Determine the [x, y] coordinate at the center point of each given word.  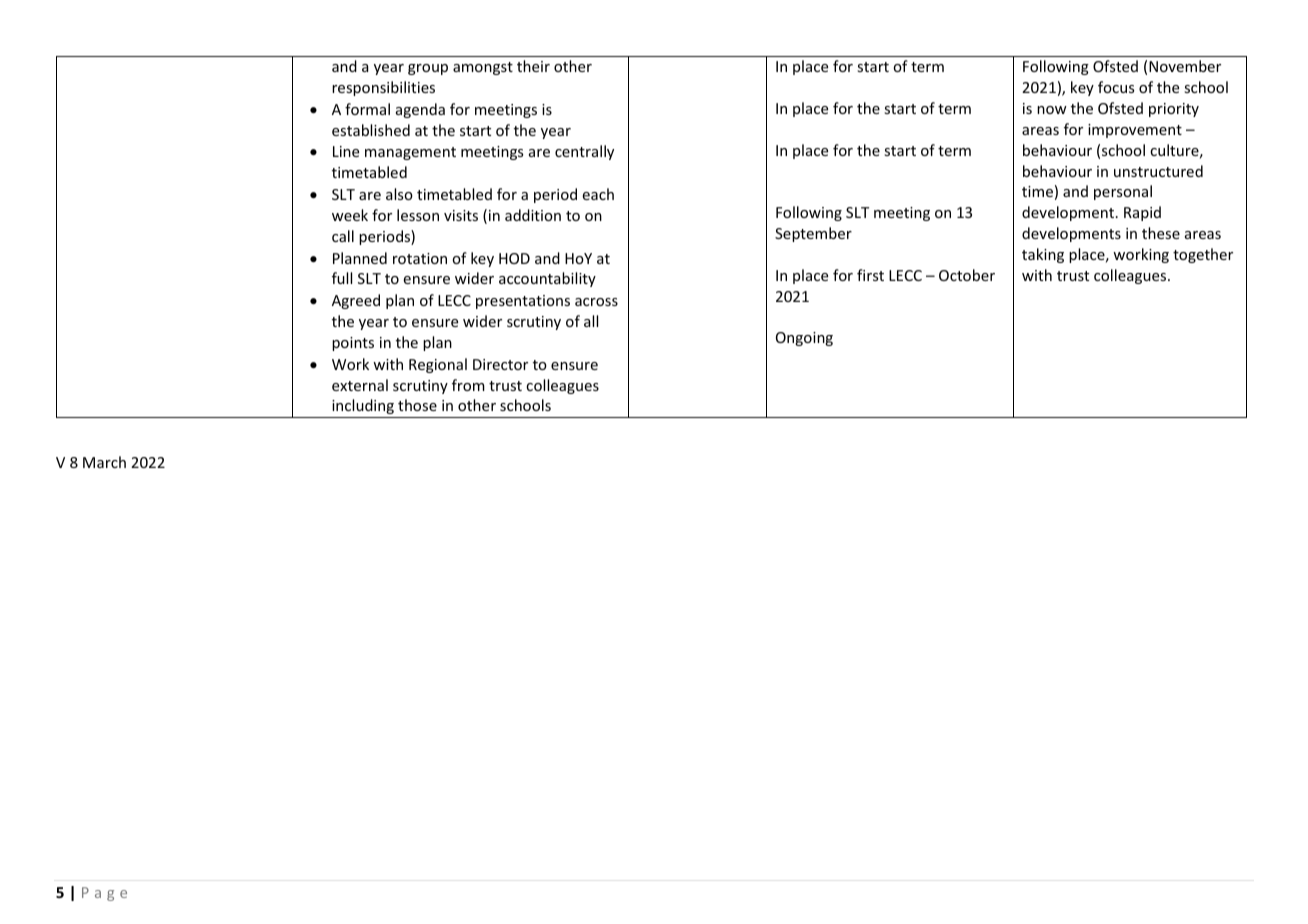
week [350, 215]
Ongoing [804, 339]
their [533, 66]
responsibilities [383, 88]
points [353, 344]
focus [1116, 87]
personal [1123, 192]
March [104, 462]
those [417, 405]
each [598, 194]
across [596, 302]
